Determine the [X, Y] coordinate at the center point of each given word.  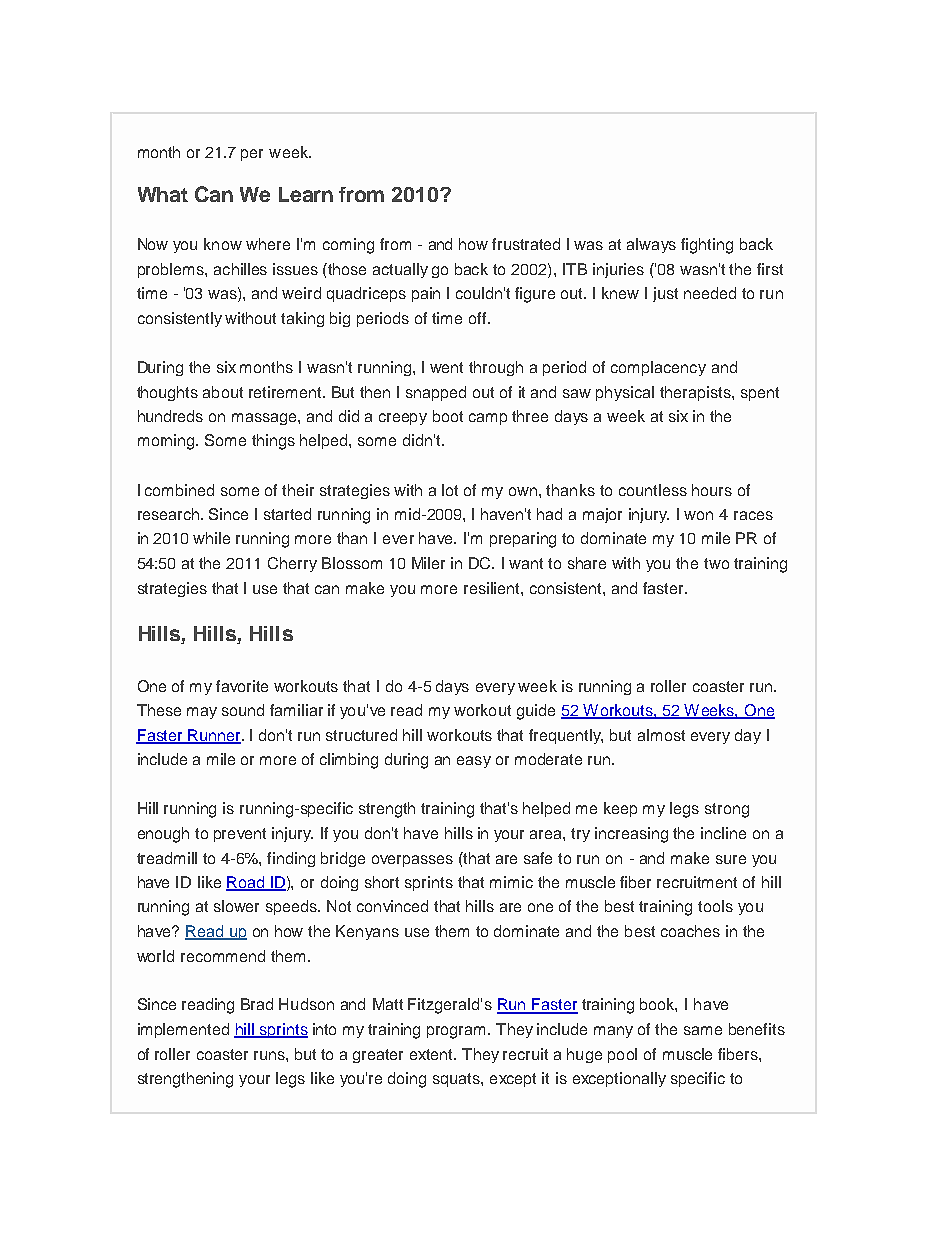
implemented [183, 1030]
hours [712, 490]
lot [450, 490]
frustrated [526, 244]
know [223, 244]
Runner [215, 736]
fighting [707, 246]
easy [474, 762]
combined [179, 490]
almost [661, 735]
